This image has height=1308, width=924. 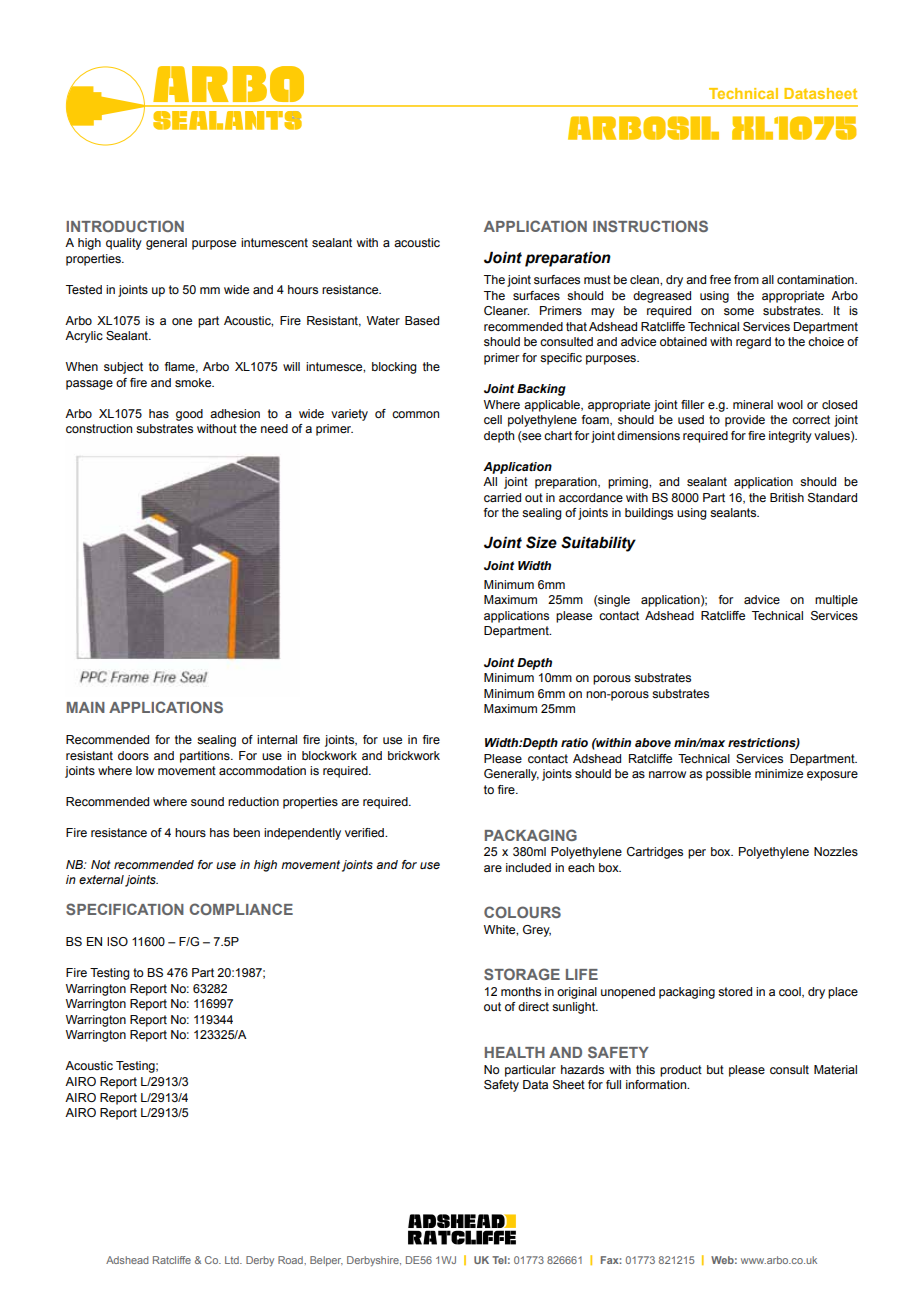 What do you see at coordinates (787, 497) in the image?
I see `British` at bounding box center [787, 497].
